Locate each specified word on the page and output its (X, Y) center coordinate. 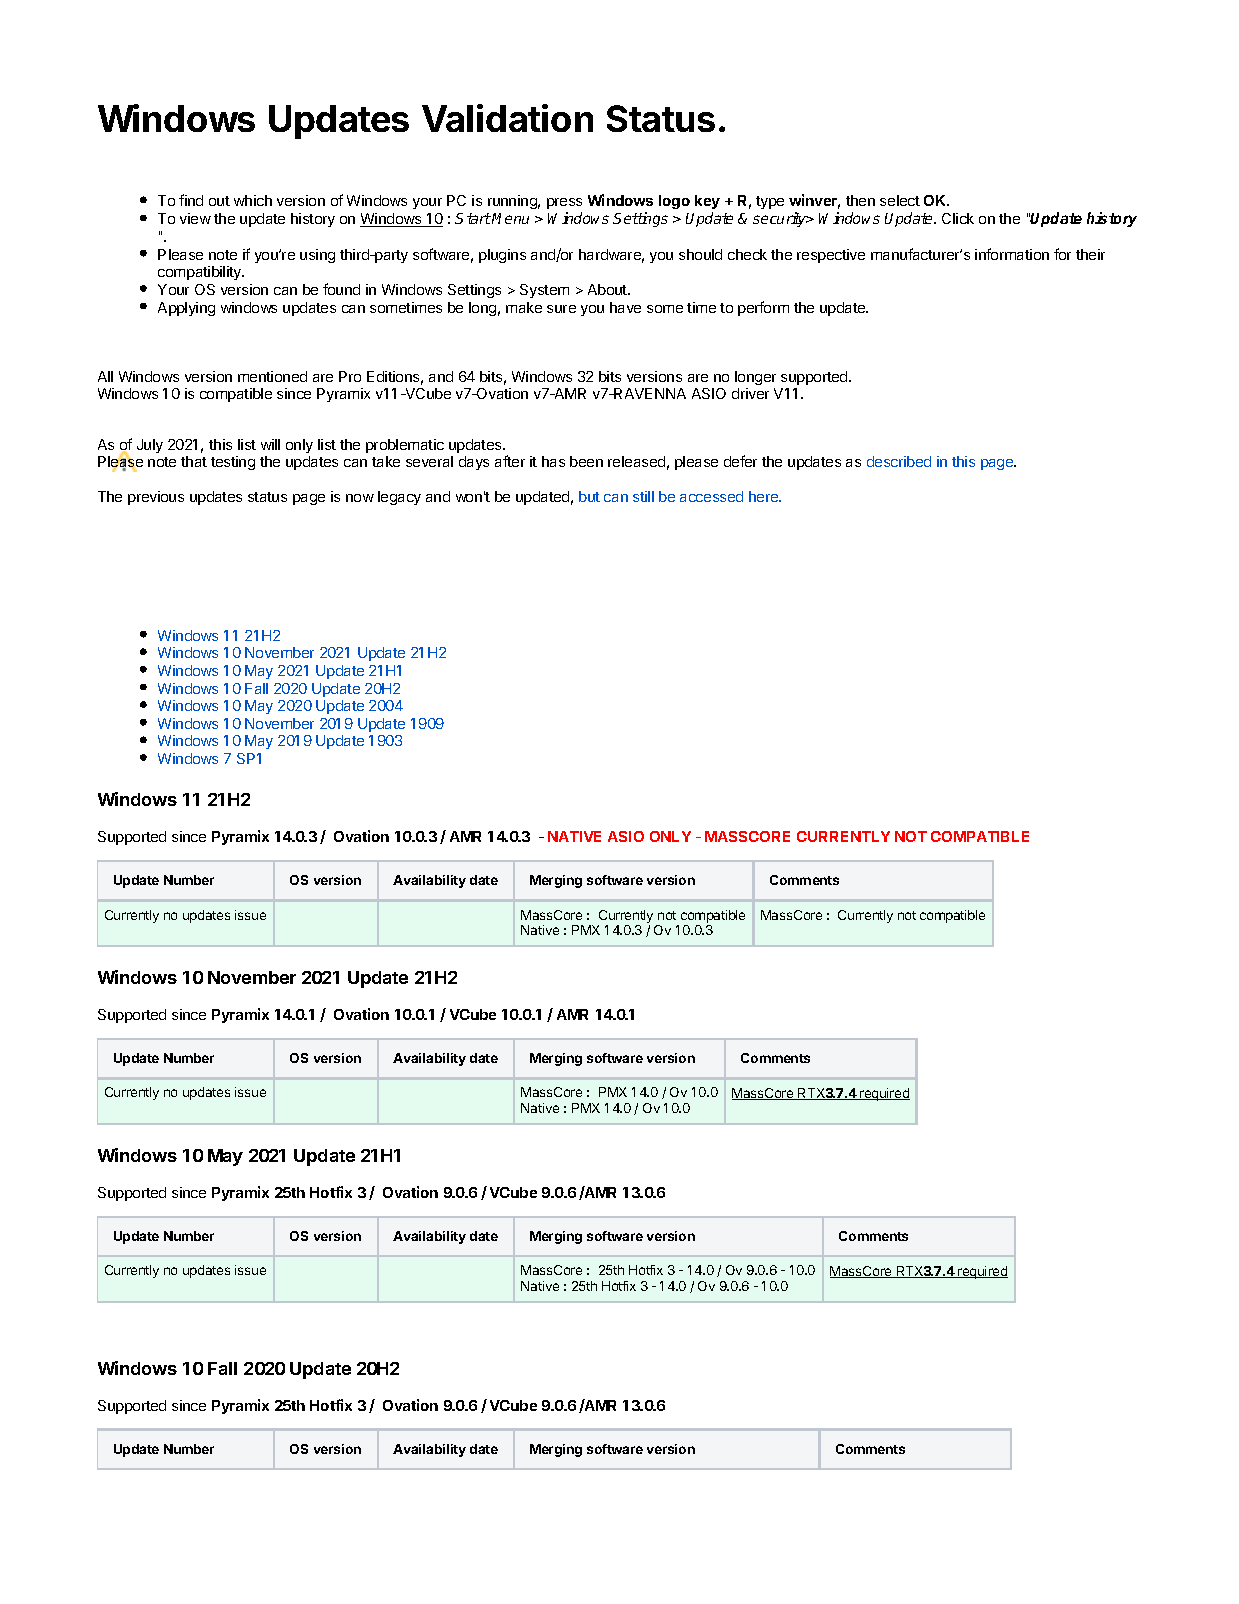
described (899, 461)
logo (674, 202)
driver (750, 393)
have (625, 307)
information (1012, 254)
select (900, 200)
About (608, 289)
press (564, 203)
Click (958, 218)
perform (763, 308)
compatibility (201, 273)
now (360, 498)
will (270, 444)
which (253, 200)
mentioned (272, 376)
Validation (507, 118)
